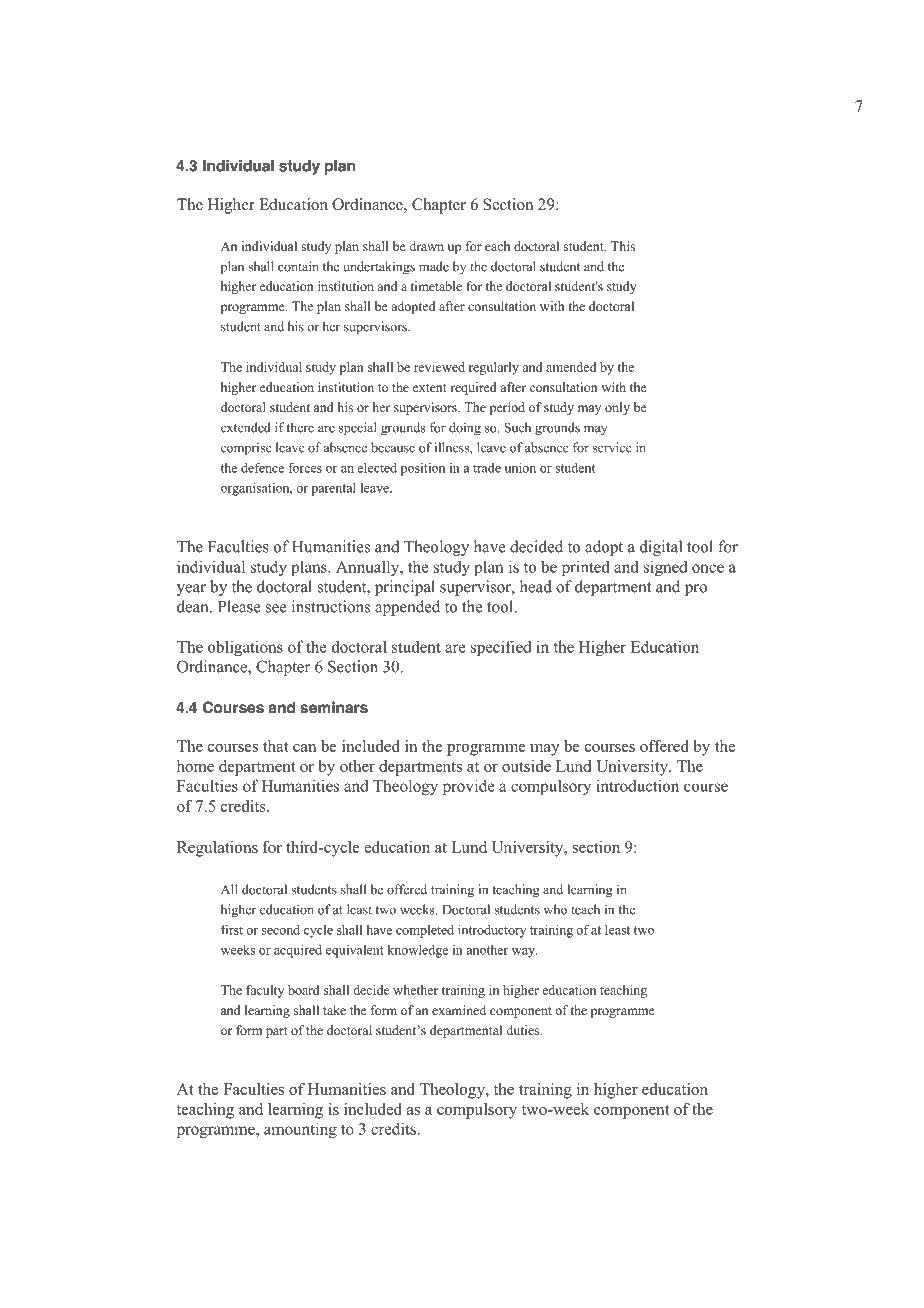 The height and width of the screenshot is (1308, 924). What do you see at coordinates (298, 266) in the screenshot?
I see `contain` at bounding box center [298, 266].
